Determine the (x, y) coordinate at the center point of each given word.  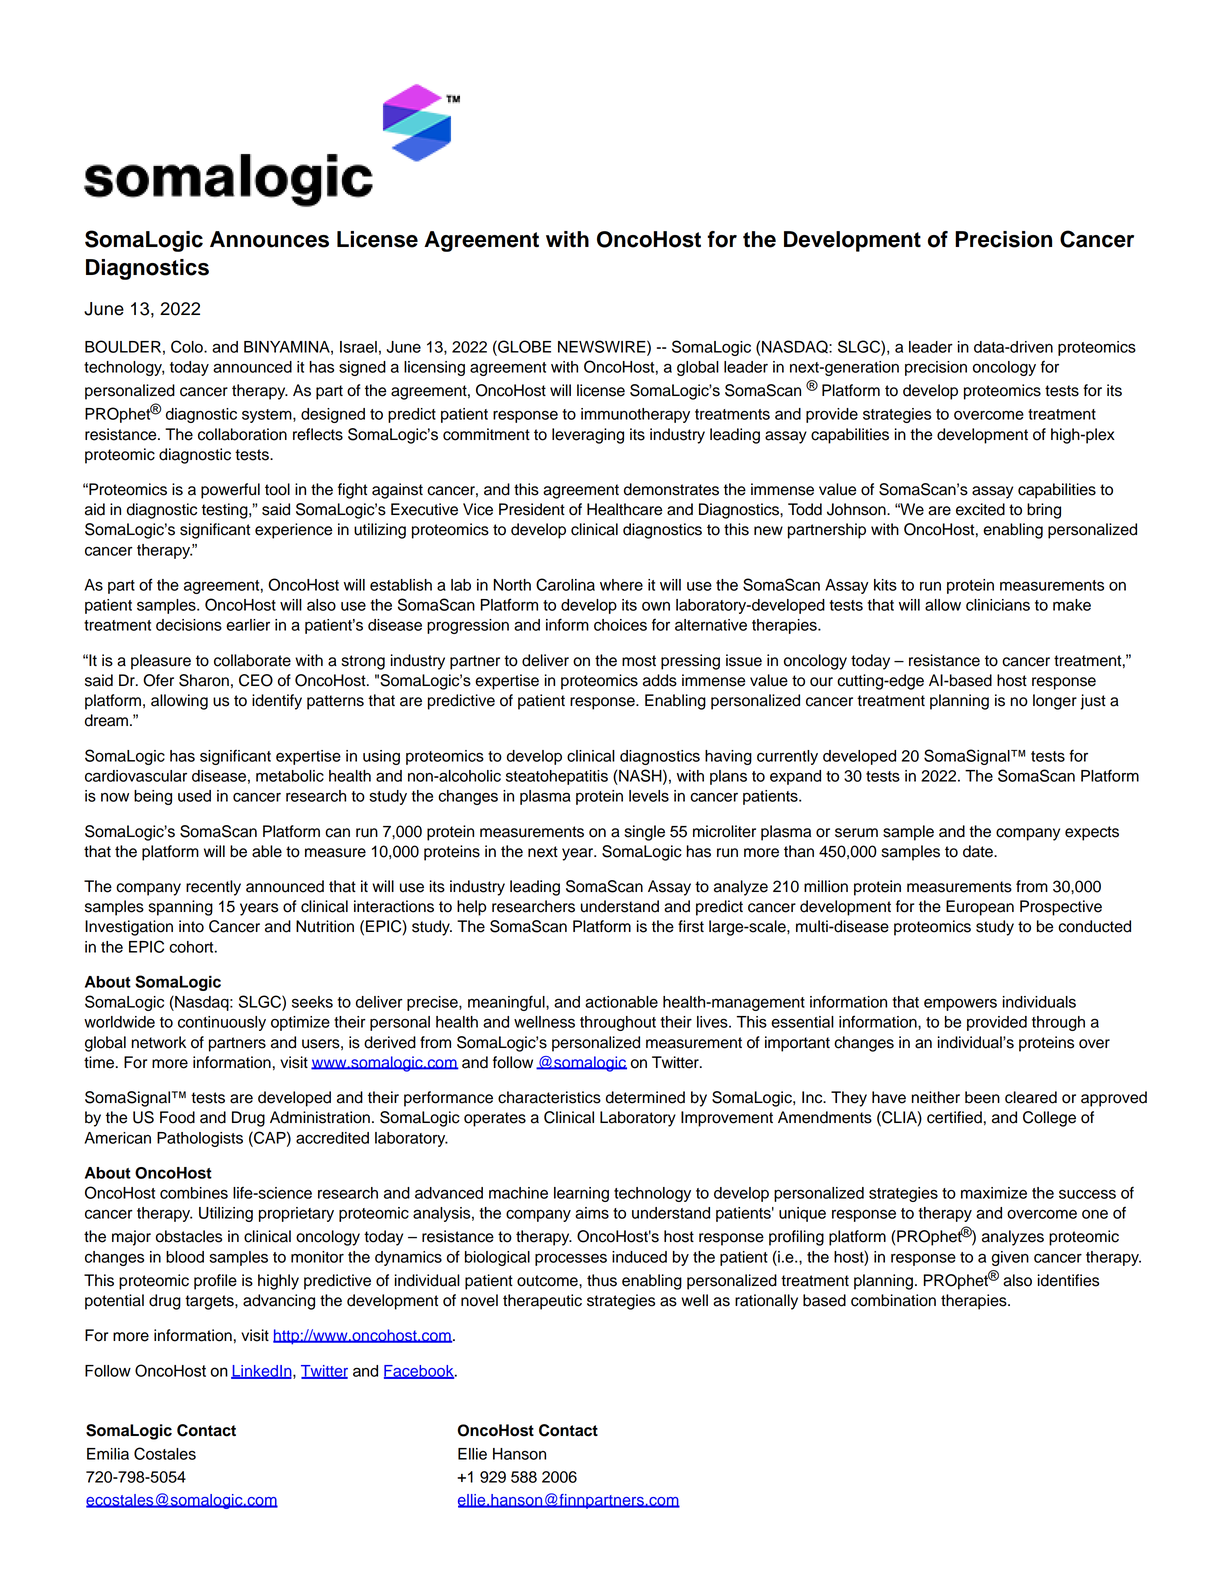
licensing (434, 368)
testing (226, 511)
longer (1055, 702)
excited (980, 509)
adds (660, 680)
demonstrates (671, 489)
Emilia (108, 1454)
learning (581, 1194)
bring (1044, 511)
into (191, 926)
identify (277, 702)
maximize (994, 1193)
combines (194, 1193)
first (691, 926)
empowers (960, 1004)
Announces (269, 239)
